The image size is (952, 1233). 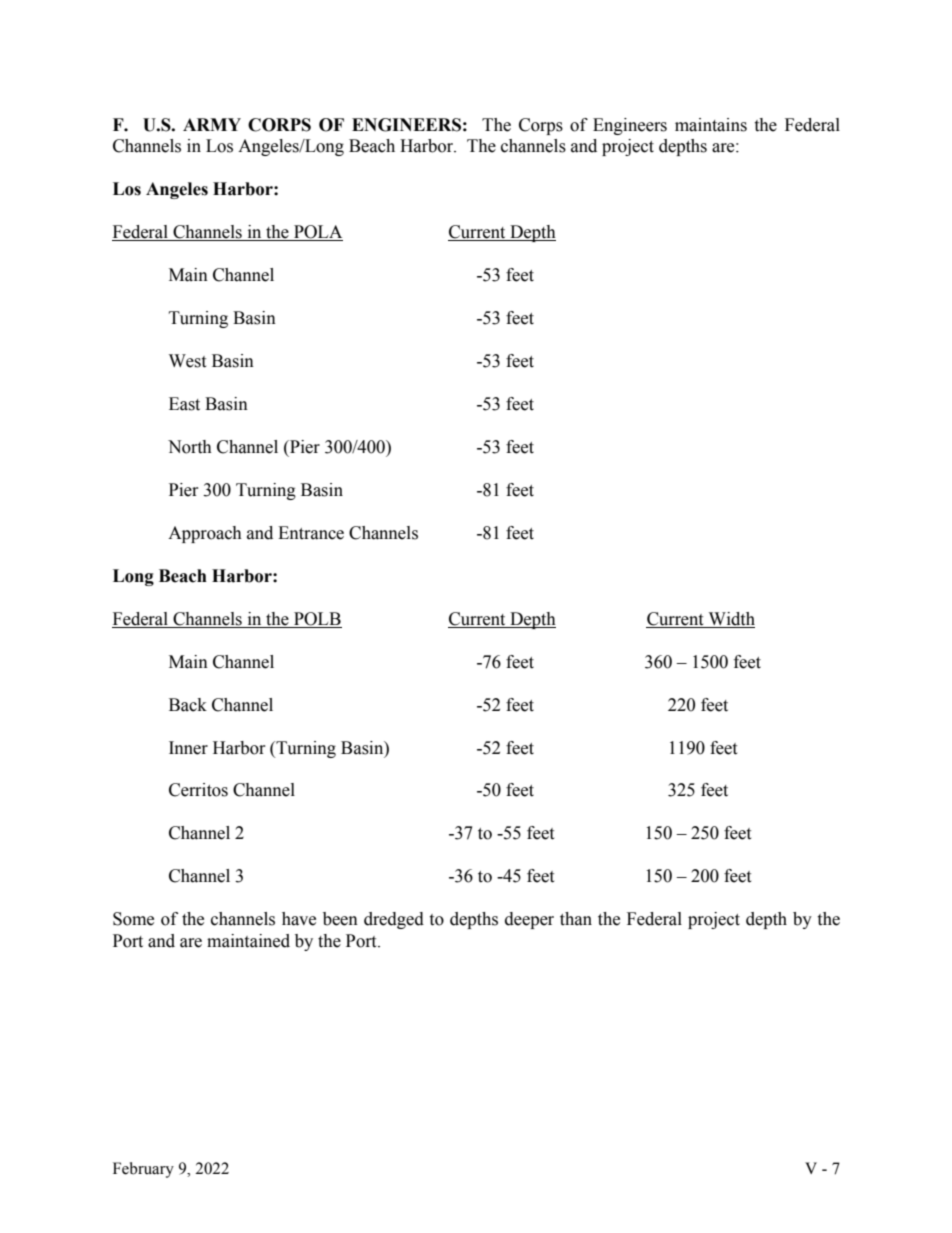 What do you see at coordinates (732, 619) in the screenshot?
I see `Width` at bounding box center [732, 619].
